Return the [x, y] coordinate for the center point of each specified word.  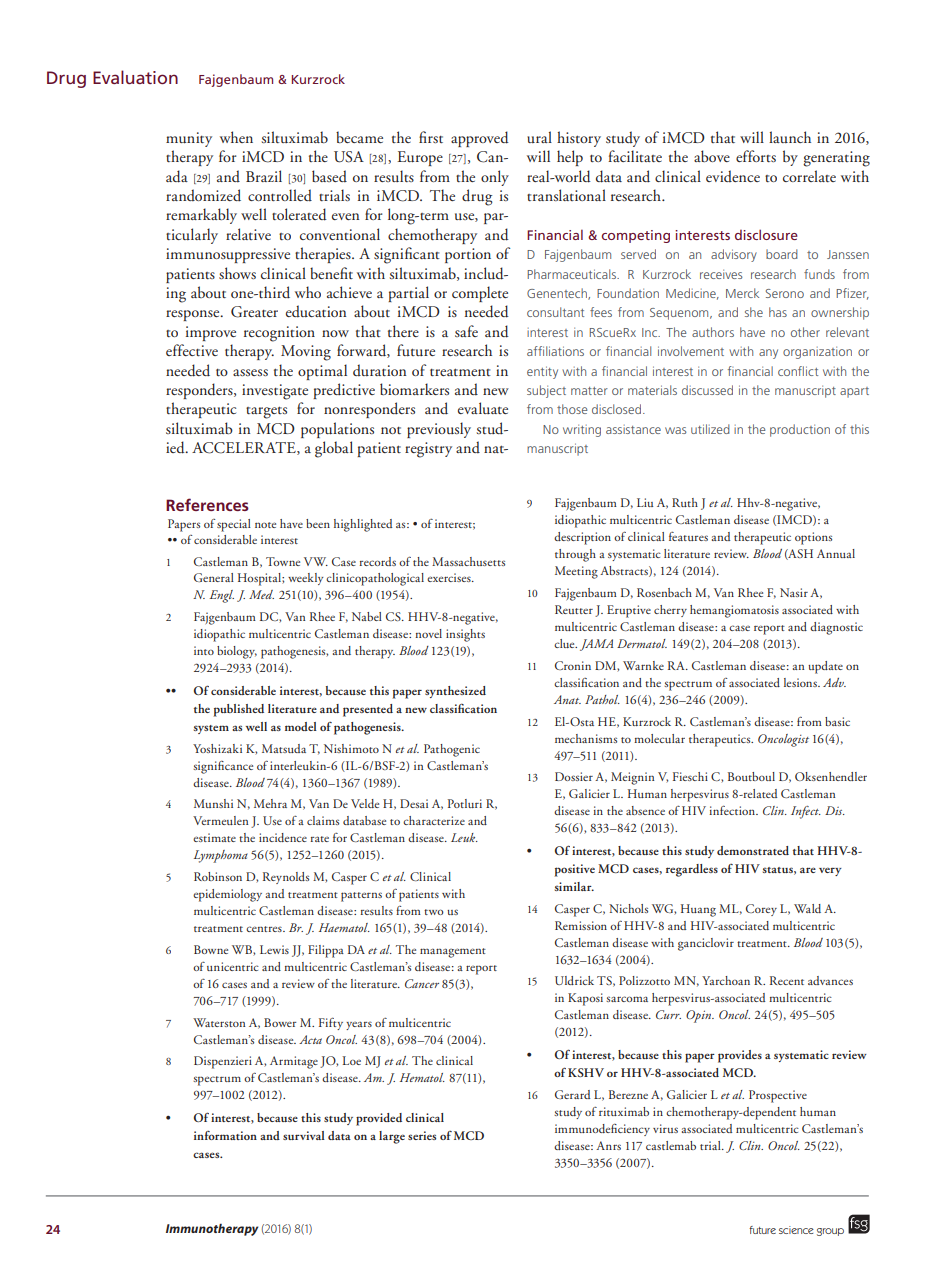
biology [237, 652]
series [422, 1135]
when [236, 137]
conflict [798, 371]
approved [480, 139]
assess [250, 372]
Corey [761, 910]
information [225, 1135]
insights [465, 635]
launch [790, 137]
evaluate [483, 408]
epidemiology [227, 895]
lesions [801, 682]
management [453, 953]
